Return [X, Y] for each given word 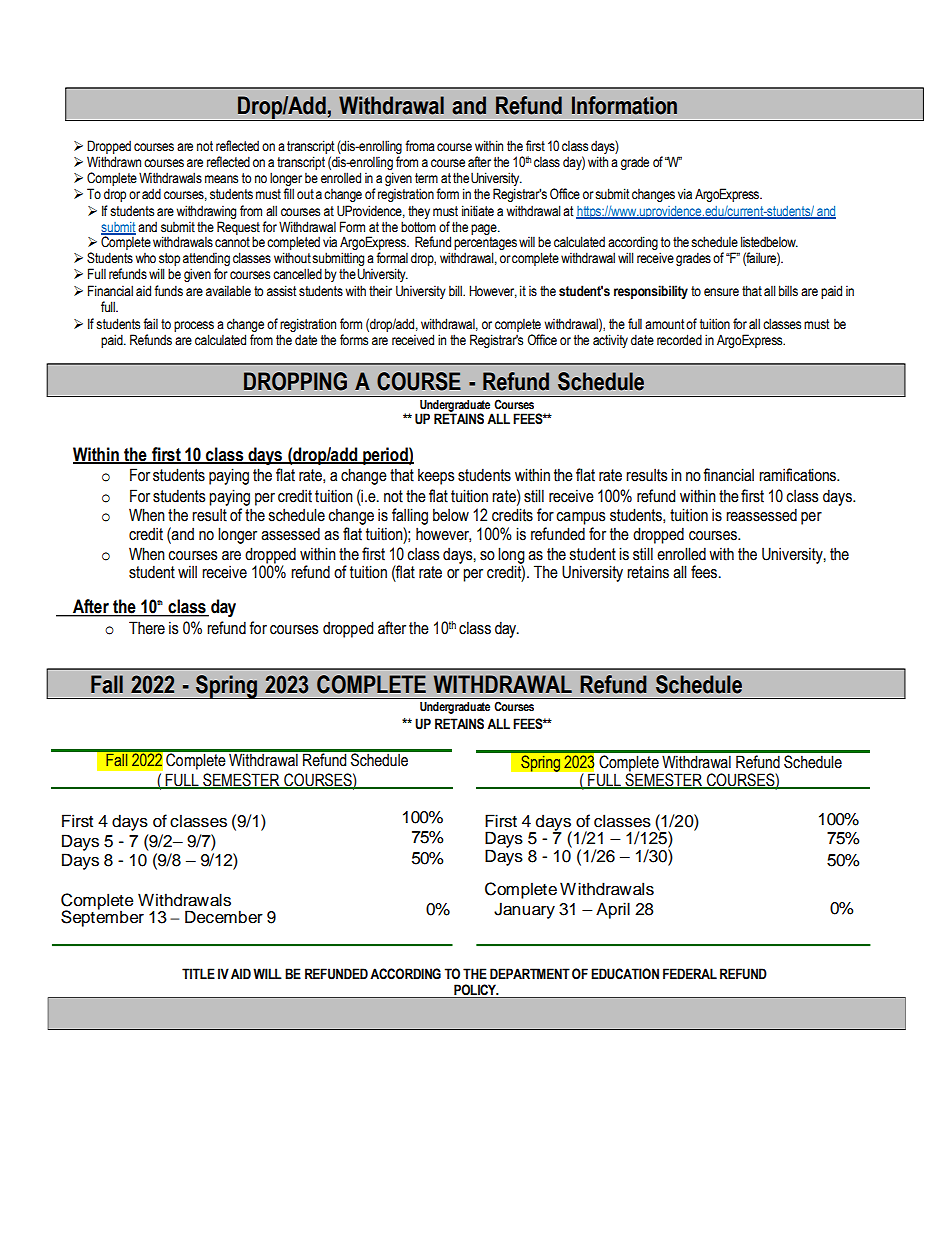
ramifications [798, 475]
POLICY [475, 991]
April [613, 910]
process [194, 326]
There [147, 628]
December [224, 917]
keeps [436, 476]
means [221, 179]
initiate [478, 211]
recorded [679, 340]
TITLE [198, 973]
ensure [721, 292]
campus [581, 518]
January [524, 910]
